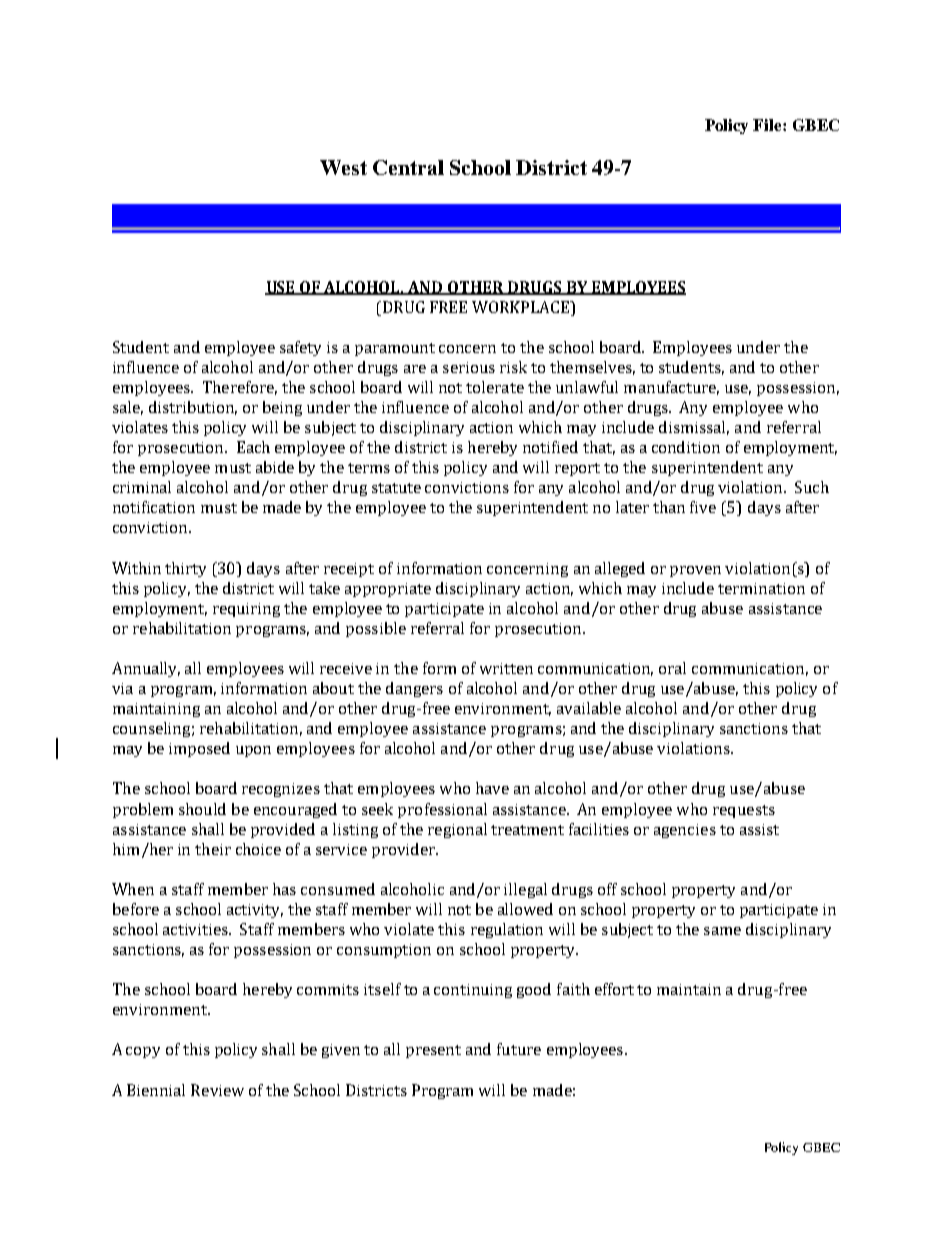 The width and height of the screenshot is (952, 1233). Describe the element at coordinates (199, 749) in the screenshot. I see `imposed` at that location.
